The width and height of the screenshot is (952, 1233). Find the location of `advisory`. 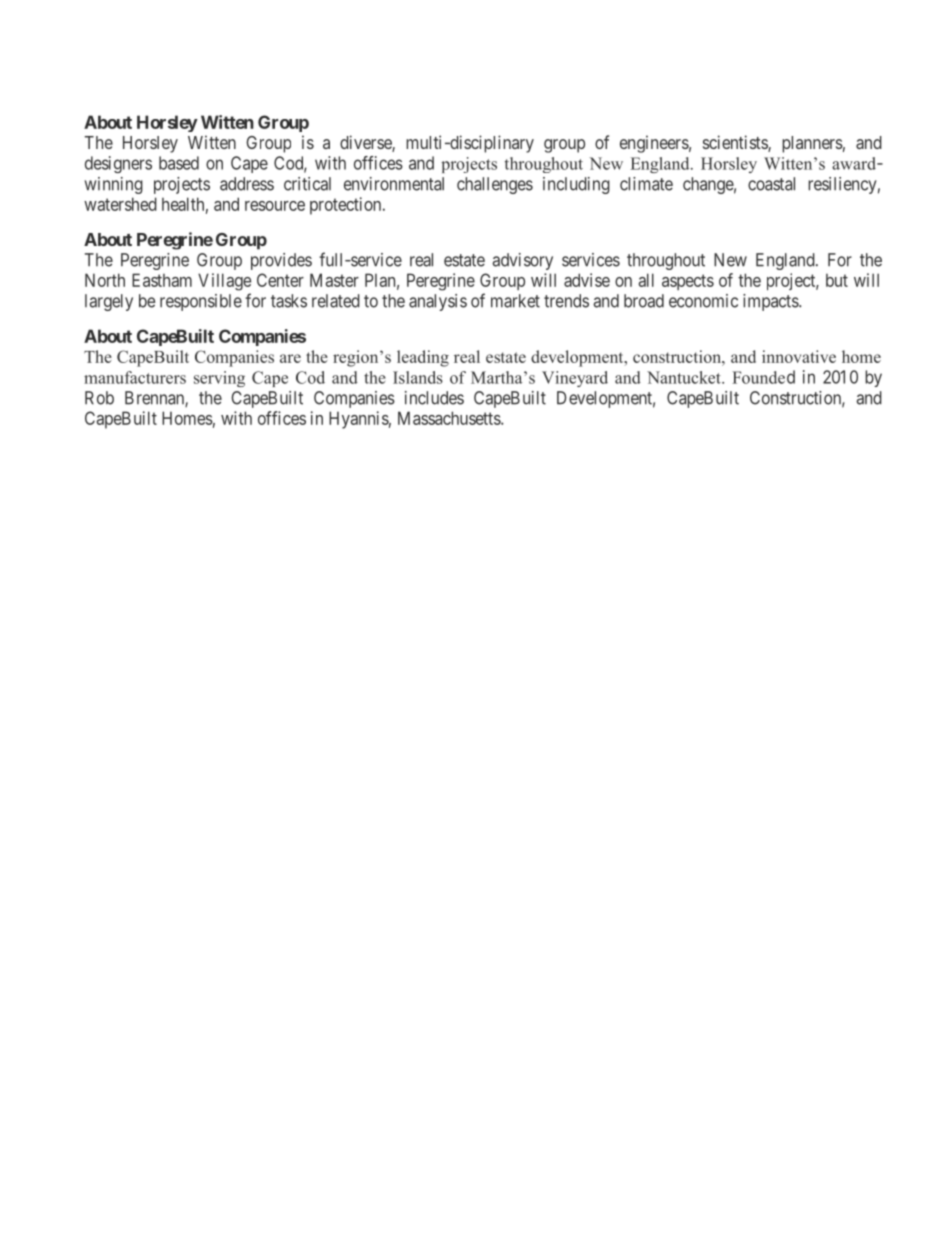

advisory is located at coordinates (522, 261).
